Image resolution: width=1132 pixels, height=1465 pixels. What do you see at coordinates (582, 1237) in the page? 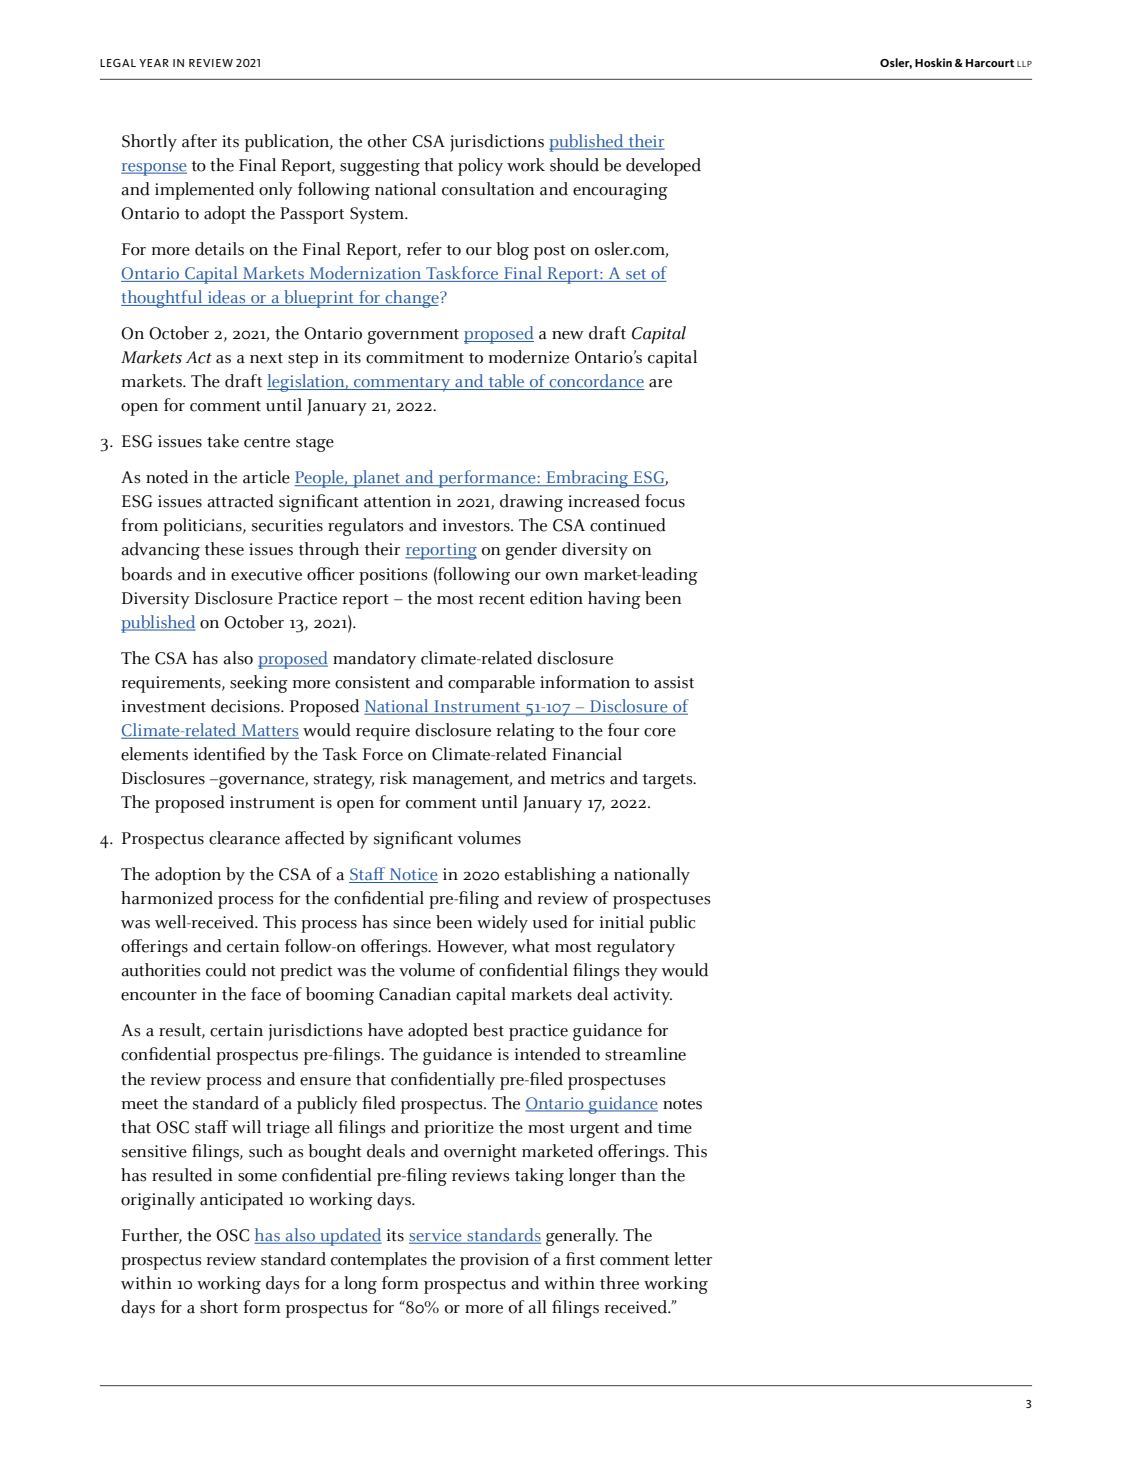
I see `generally` at bounding box center [582, 1237].
